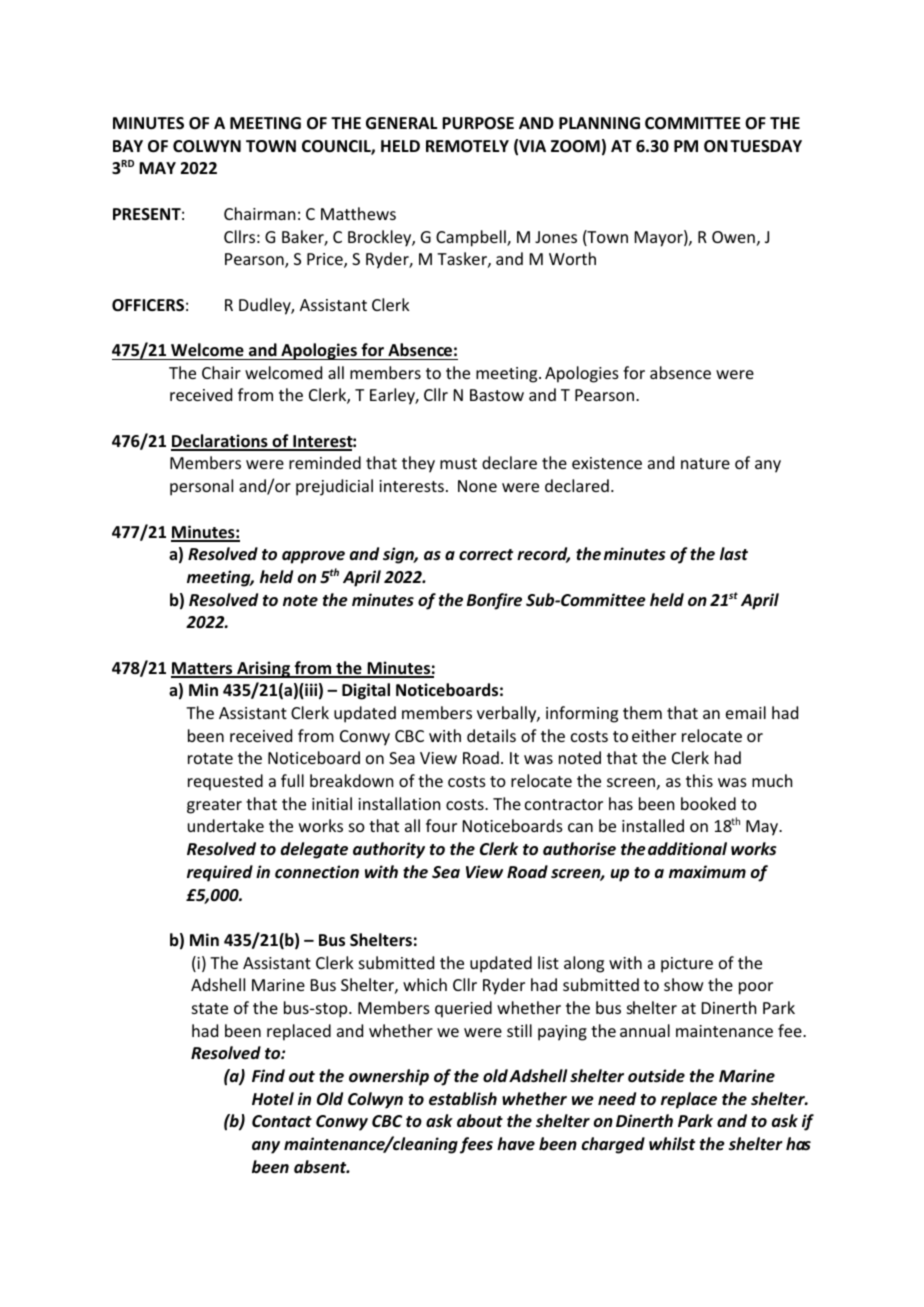 The width and height of the screenshot is (924, 1307). I want to click on maximum, so click(707, 871).
